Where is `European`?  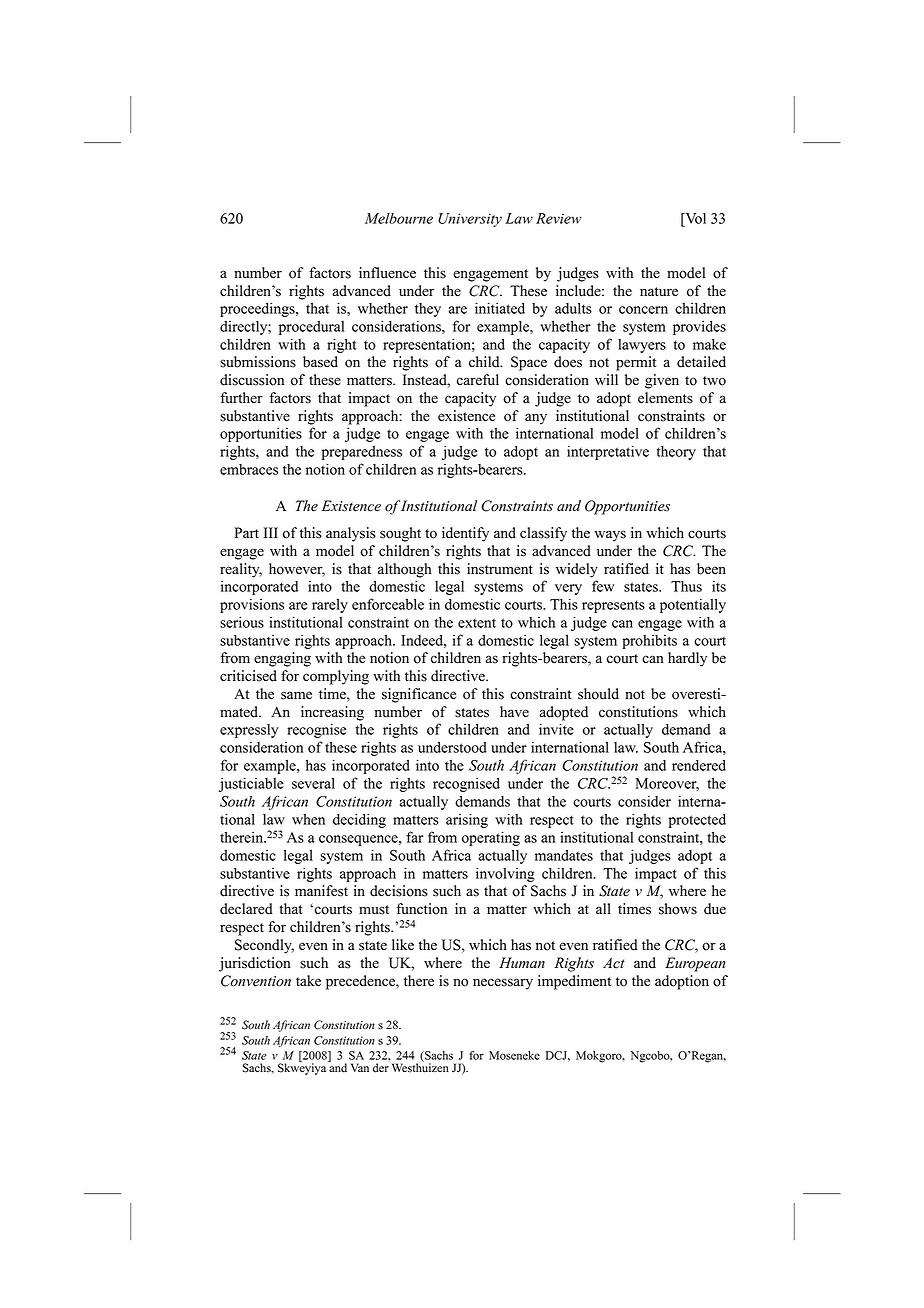
European is located at coordinates (695, 964).
